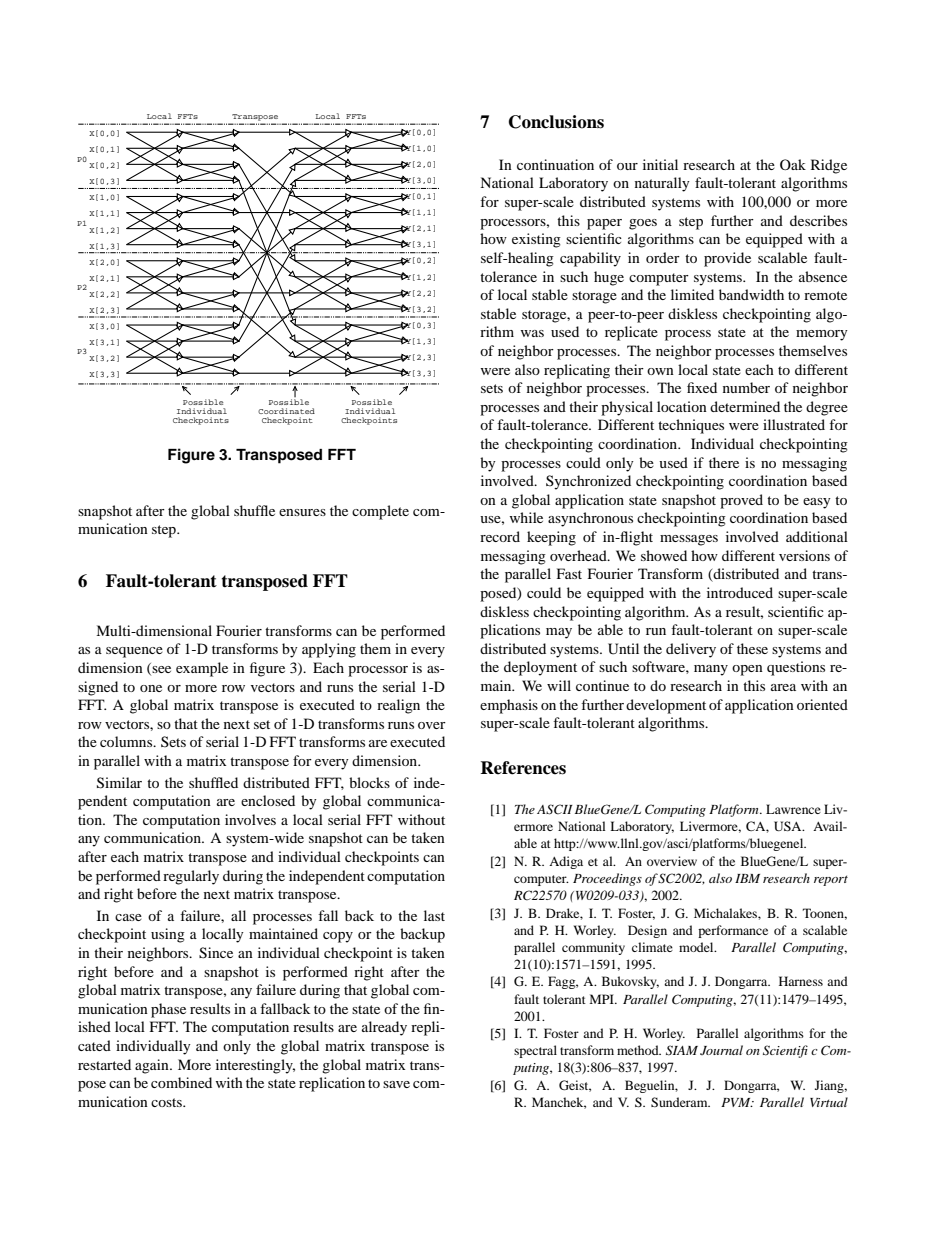 The image size is (952, 1233). Describe the element at coordinates (434, 915) in the screenshot. I see `last` at that location.
